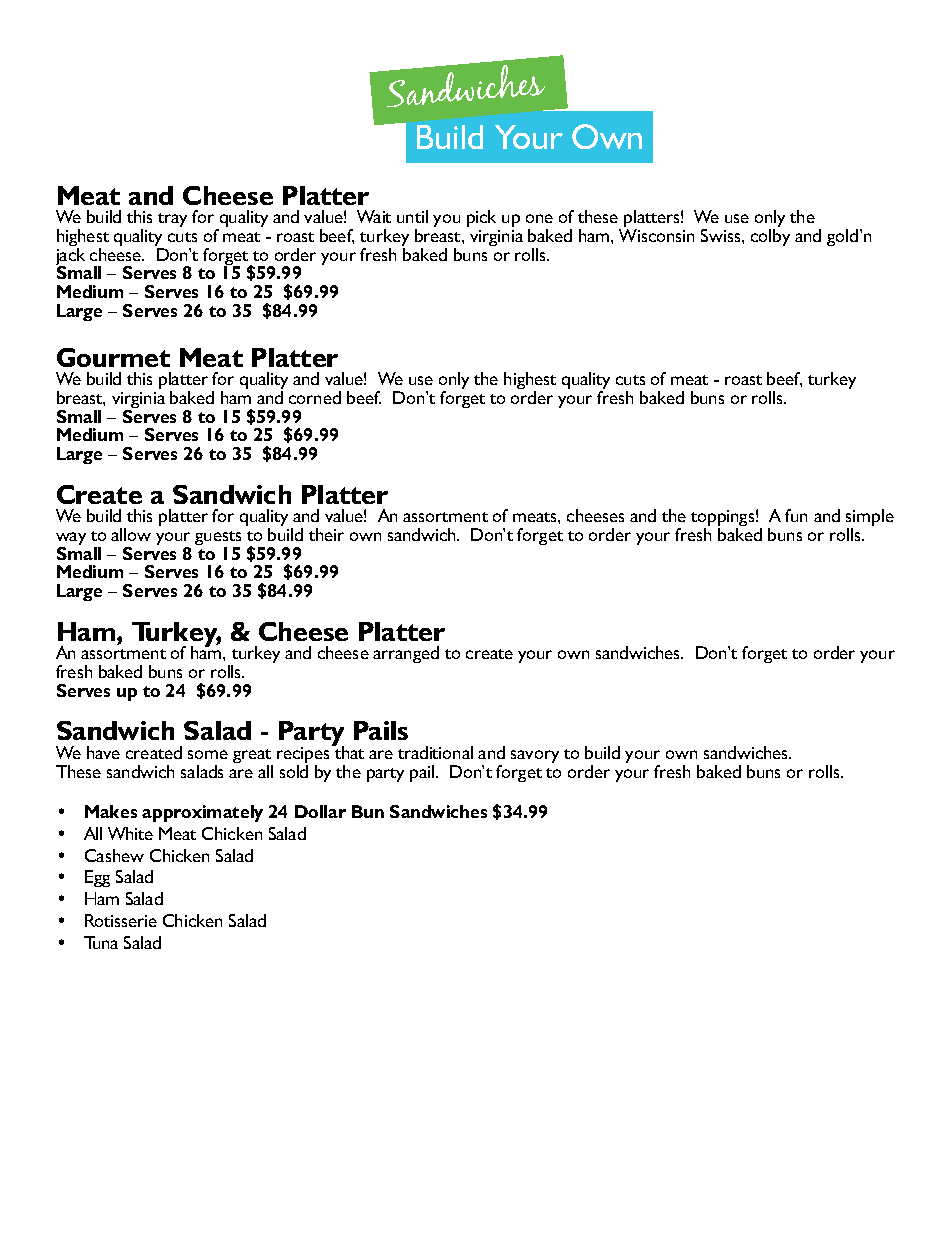 The width and height of the page is (952, 1233). What do you see at coordinates (315, 397) in the page?
I see `corned` at bounding box center [315, 397].
